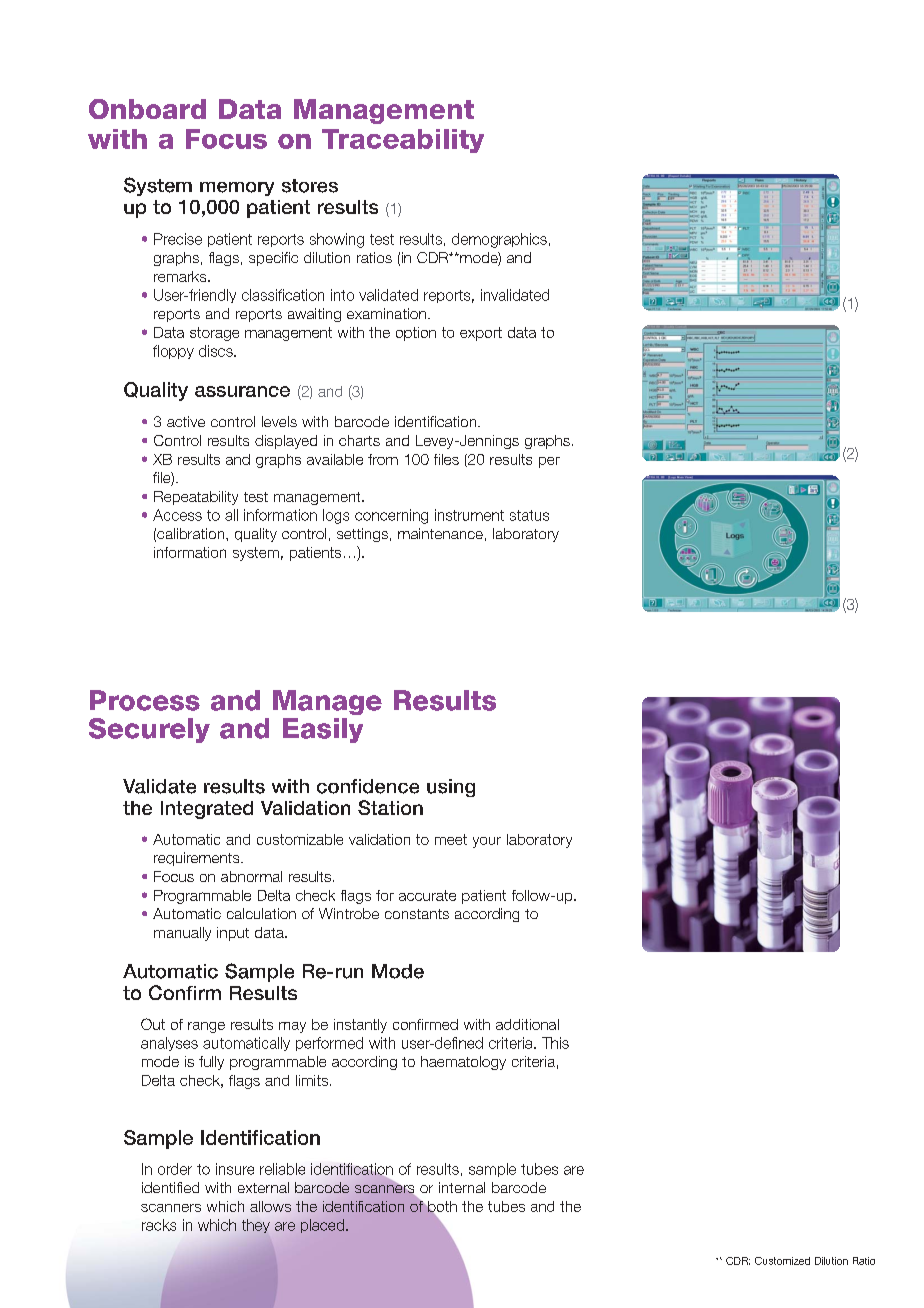  I want to click on Traceability, so click(403, 141).
